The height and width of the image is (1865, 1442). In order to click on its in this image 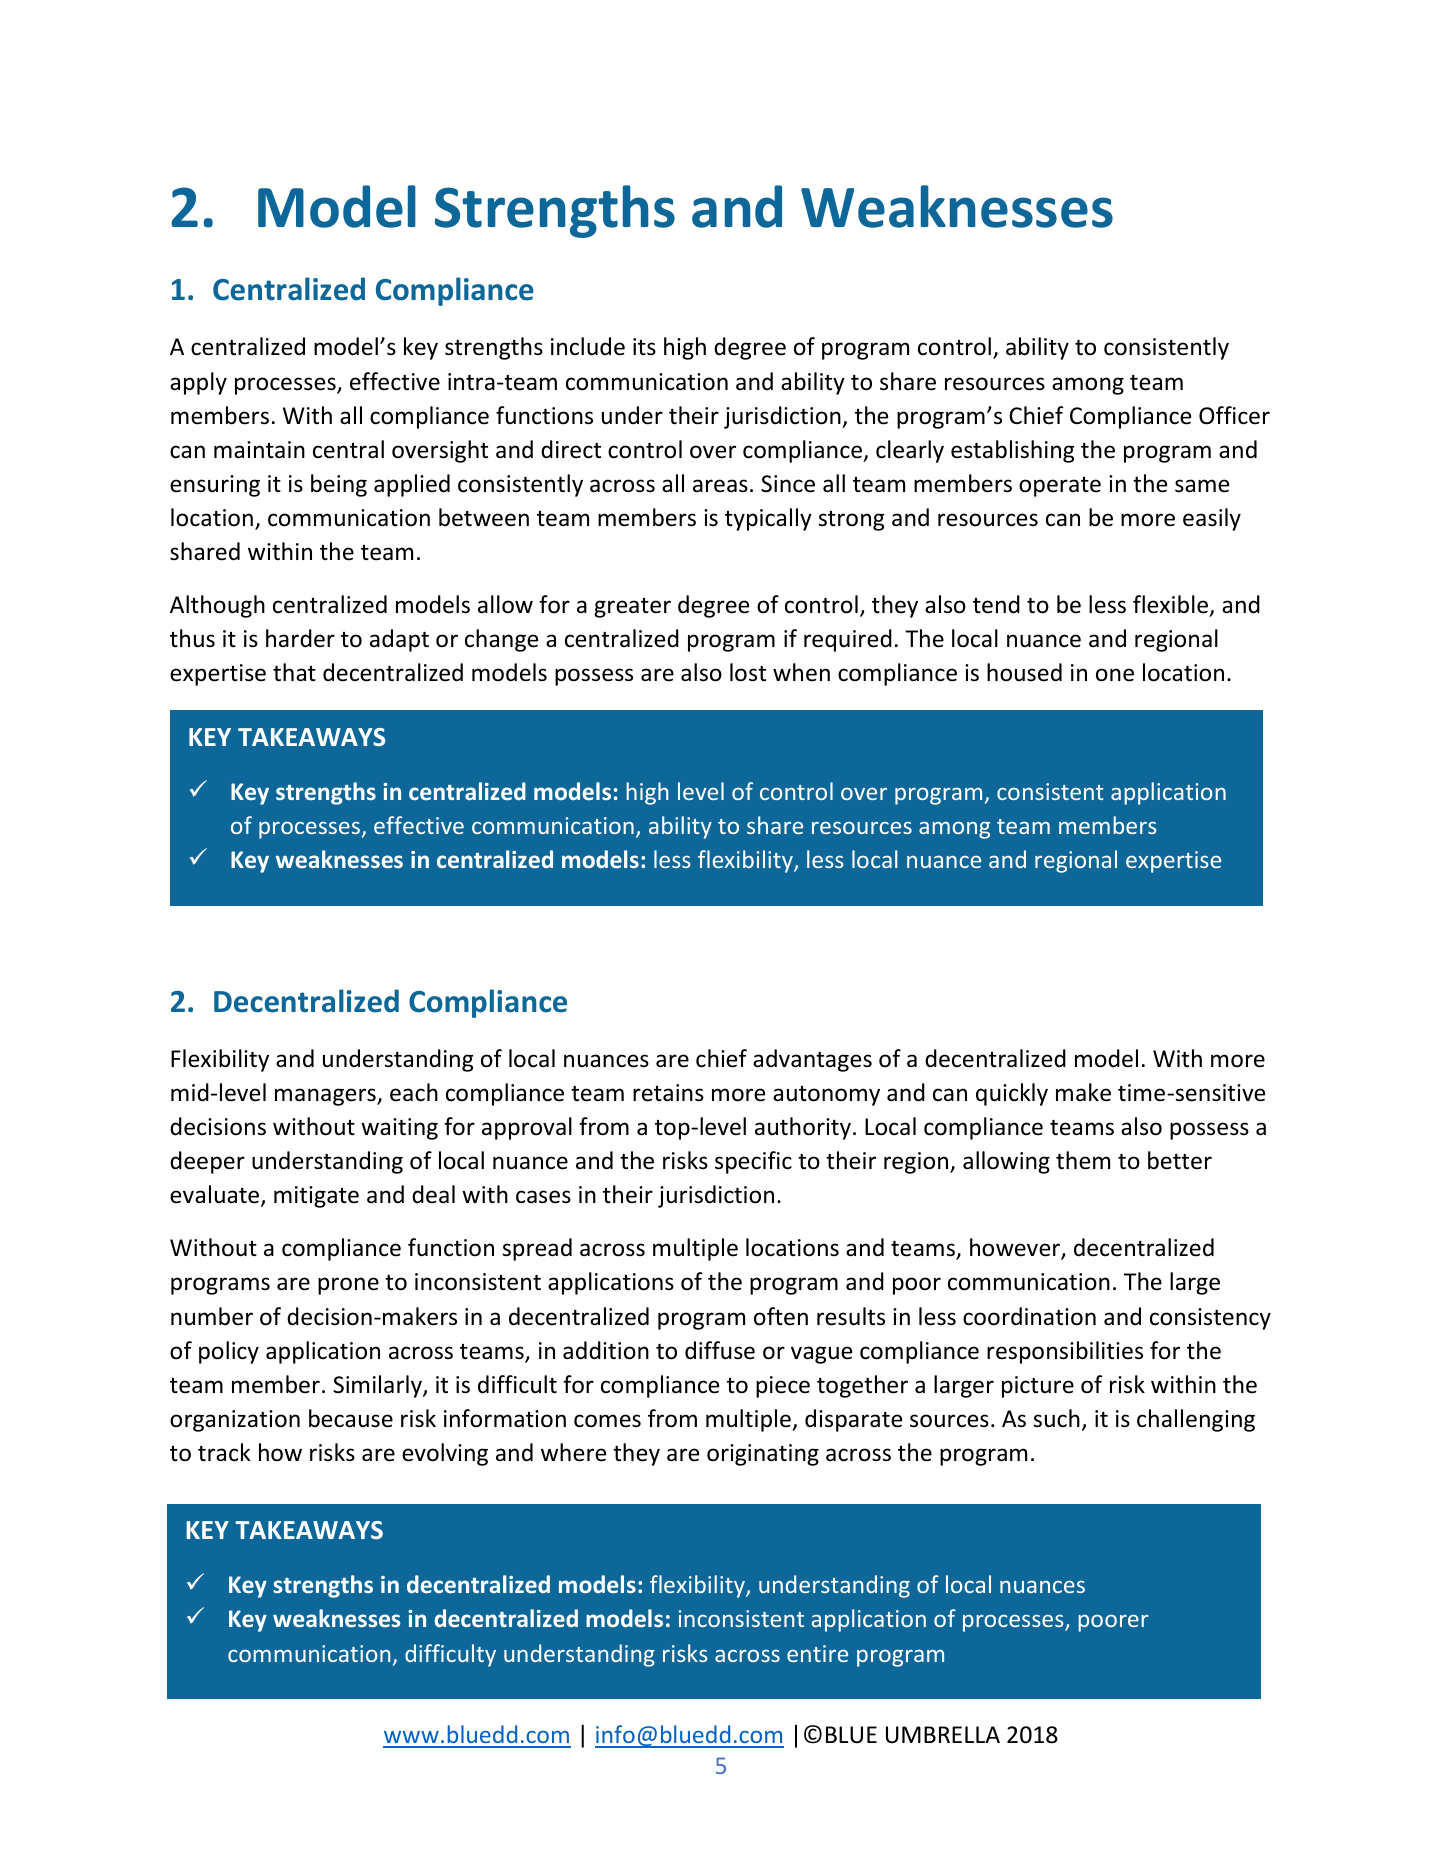, I will do `click(644, 347)`.
